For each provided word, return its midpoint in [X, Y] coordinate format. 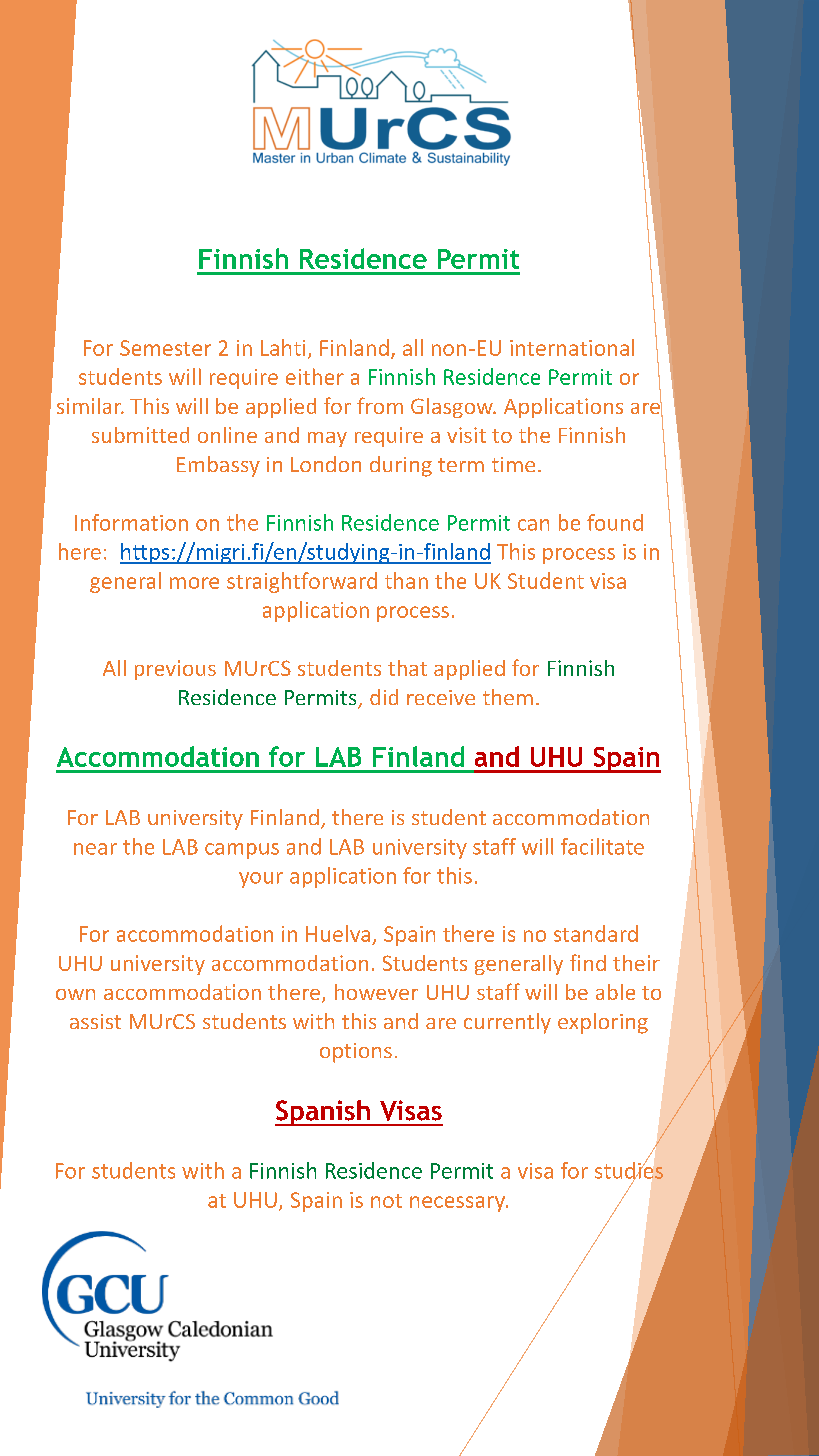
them [508, 697]
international [572, 347]
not [386, 1201]
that [407, 668]
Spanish [323, 1113]
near [95, 849]
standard [596, 933]
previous [175, 670]
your [261, 880]
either [315, 376]
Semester [165, 348]
